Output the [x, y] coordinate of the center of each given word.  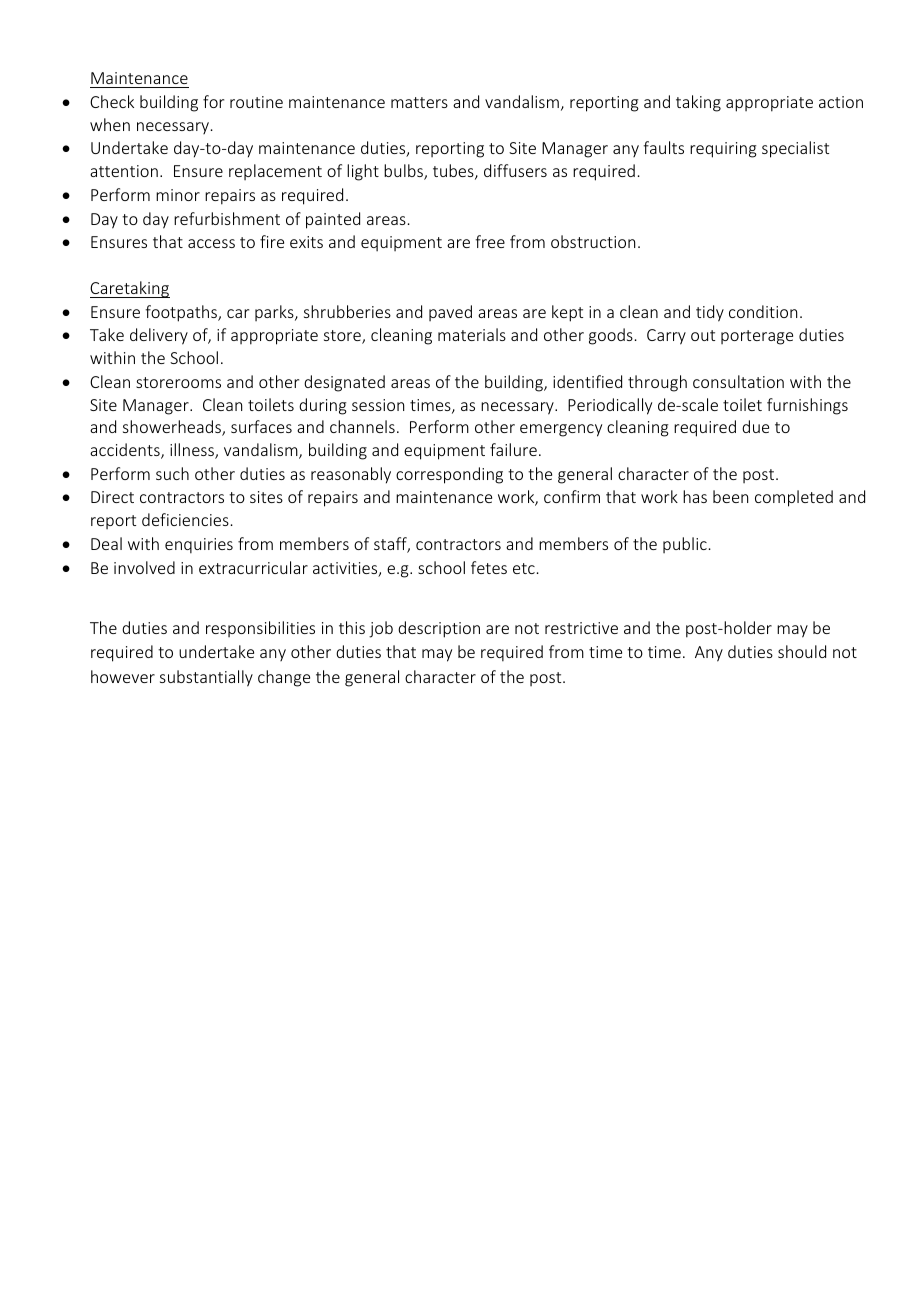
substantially [206, 678]
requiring [723, 150]
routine [256, 102]
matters [419, 102]
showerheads [173, 428]
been [730, 496]
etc [524, 568]
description [439, 629]
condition [763, 311]
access [211, 243]
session [378, 405]
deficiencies [185, 519]
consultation [738, 381]
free [490, 241]
